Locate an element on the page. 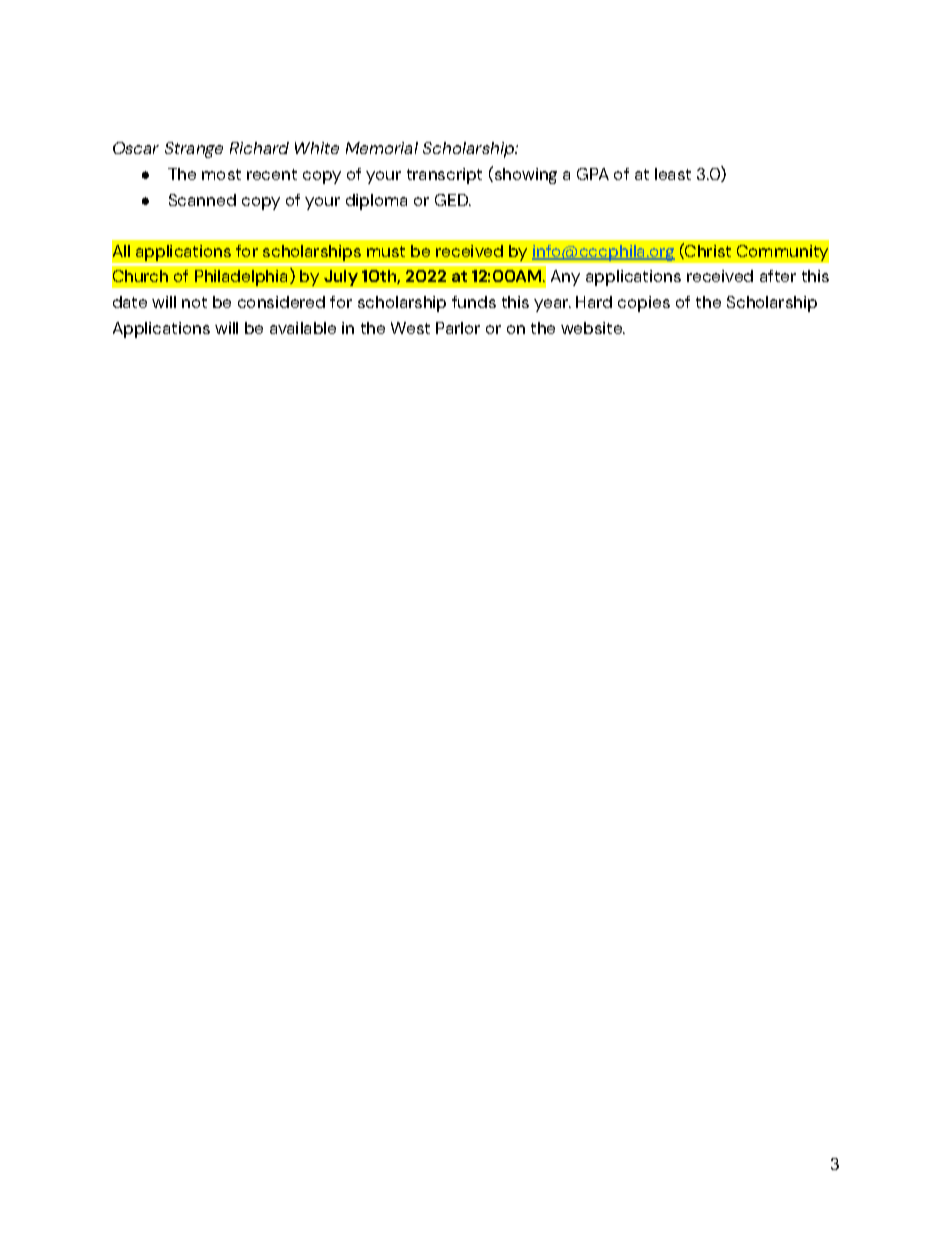  least is located at coordinates (673, 174).
